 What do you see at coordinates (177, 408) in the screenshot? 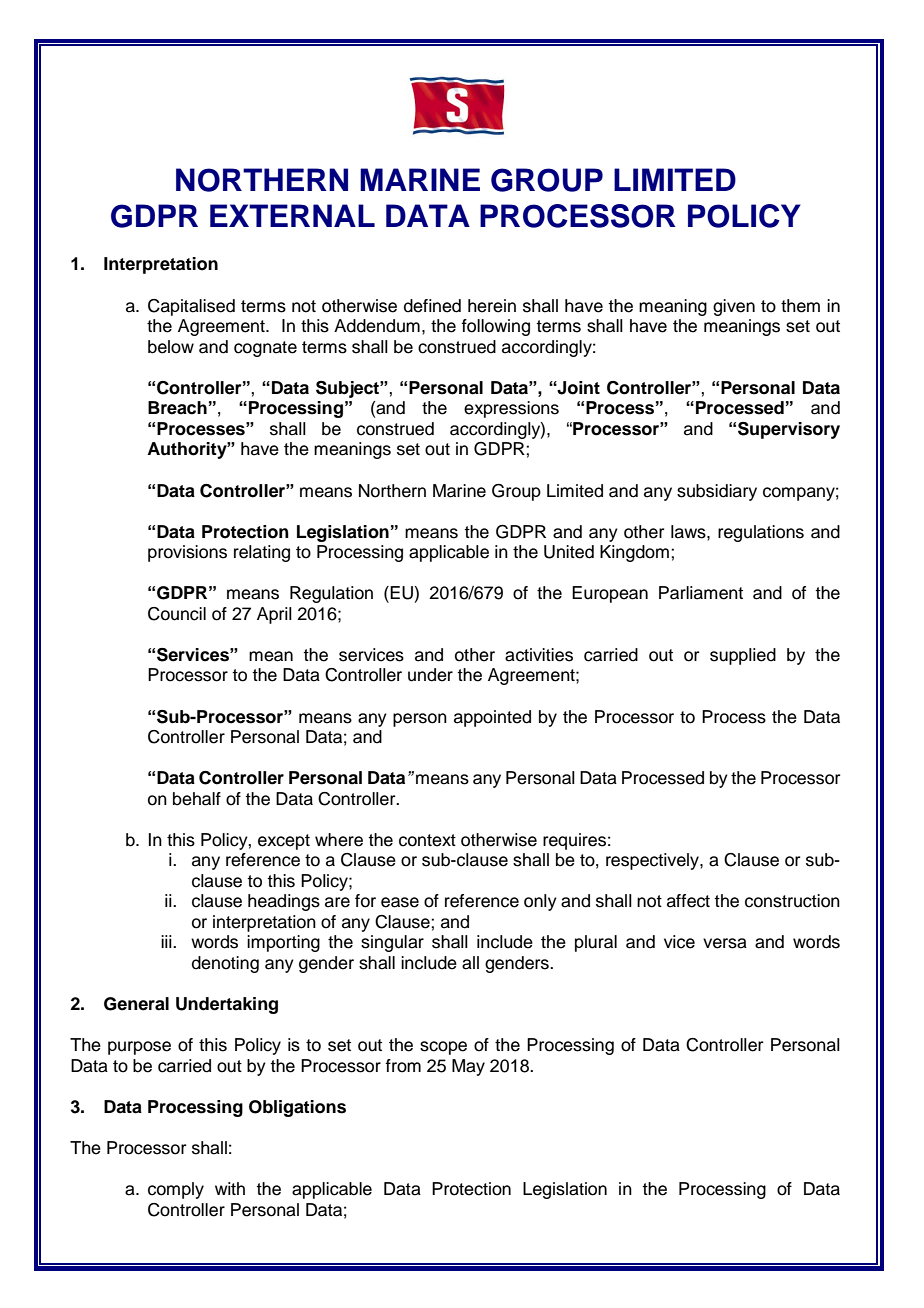
I see `Breach` at bounding box center [177, 408].
